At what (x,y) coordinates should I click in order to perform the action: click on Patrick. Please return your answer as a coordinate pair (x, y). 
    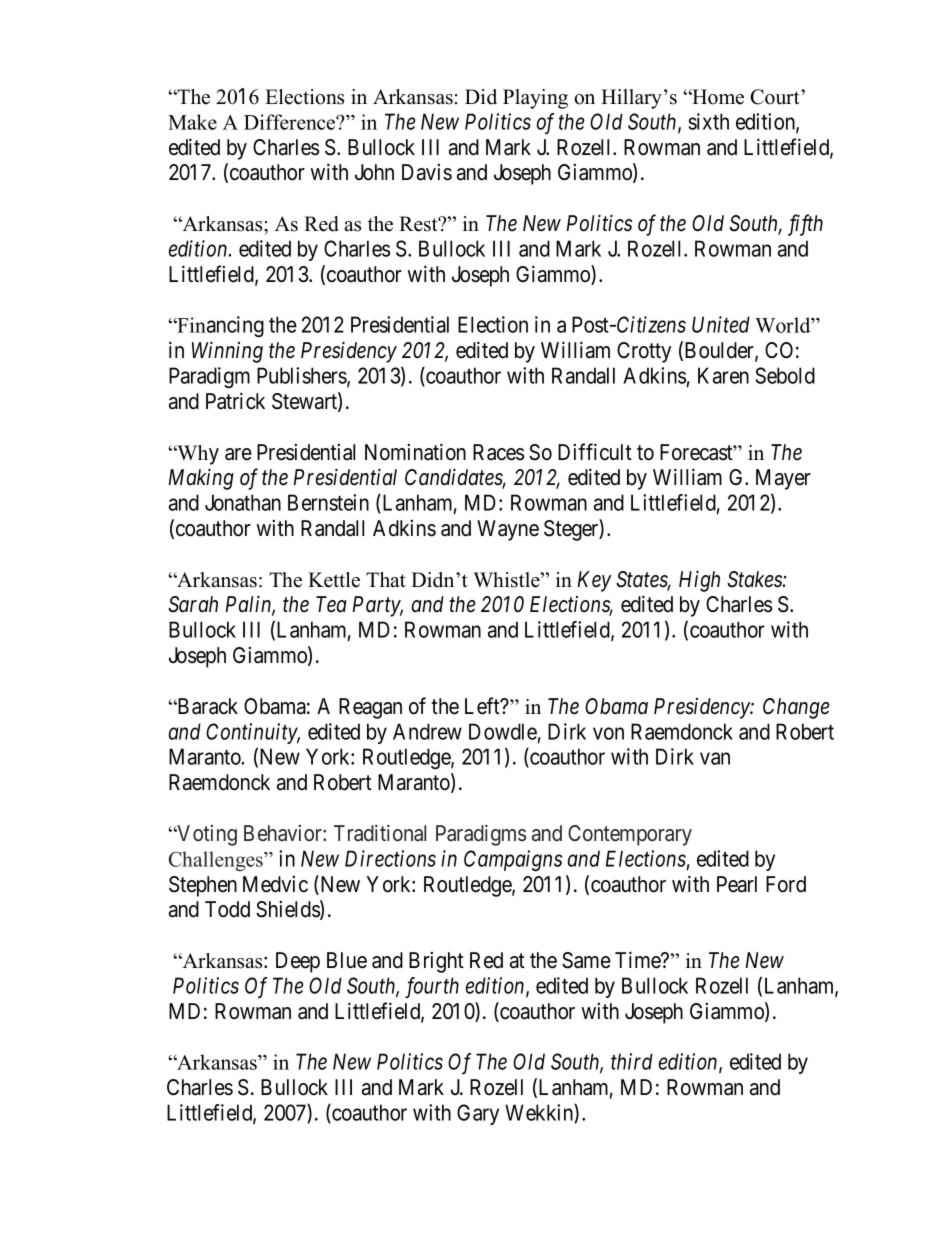
    Looking at the image, I should click on (235, 401).
